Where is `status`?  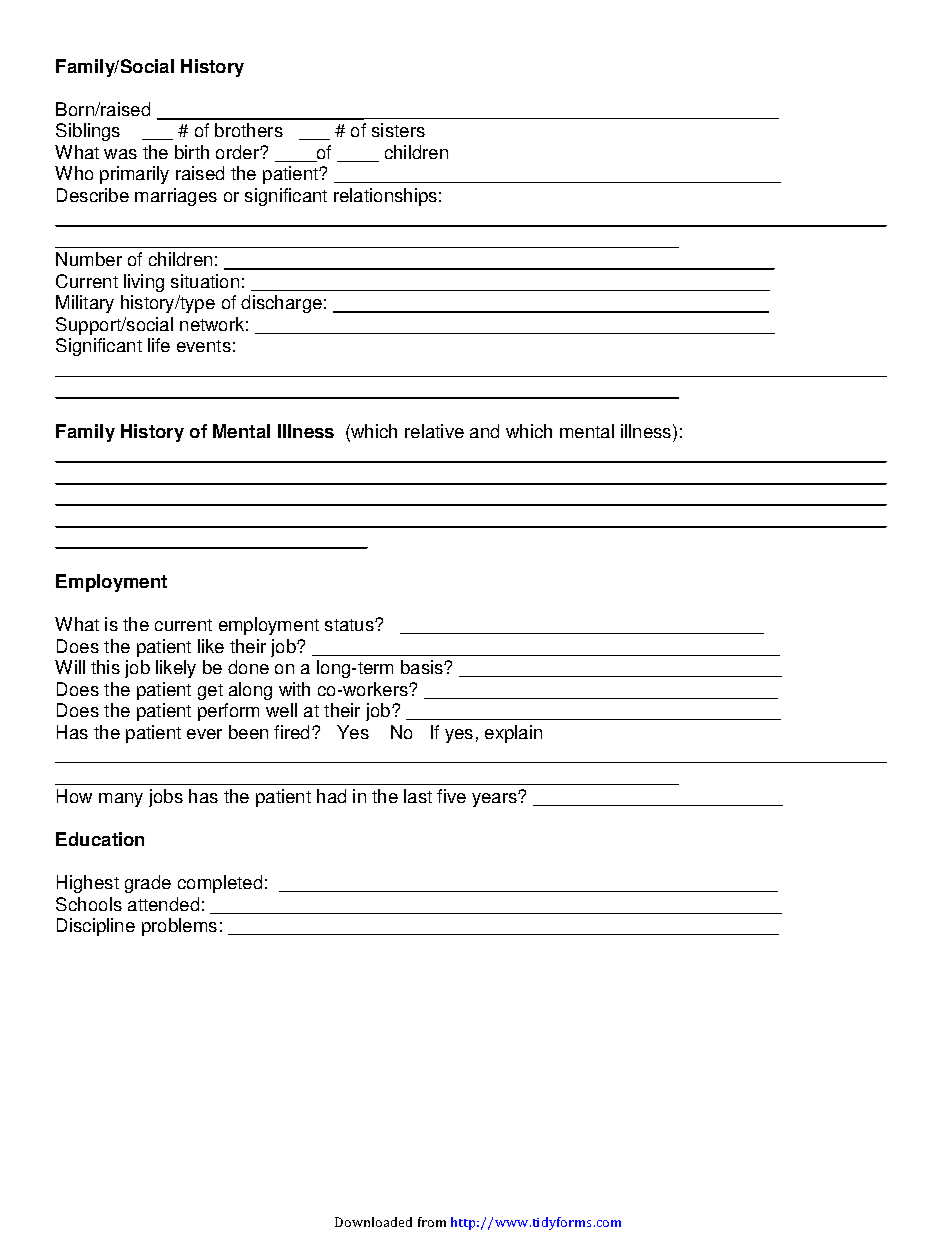
status is located at coordinates (350, 625).
